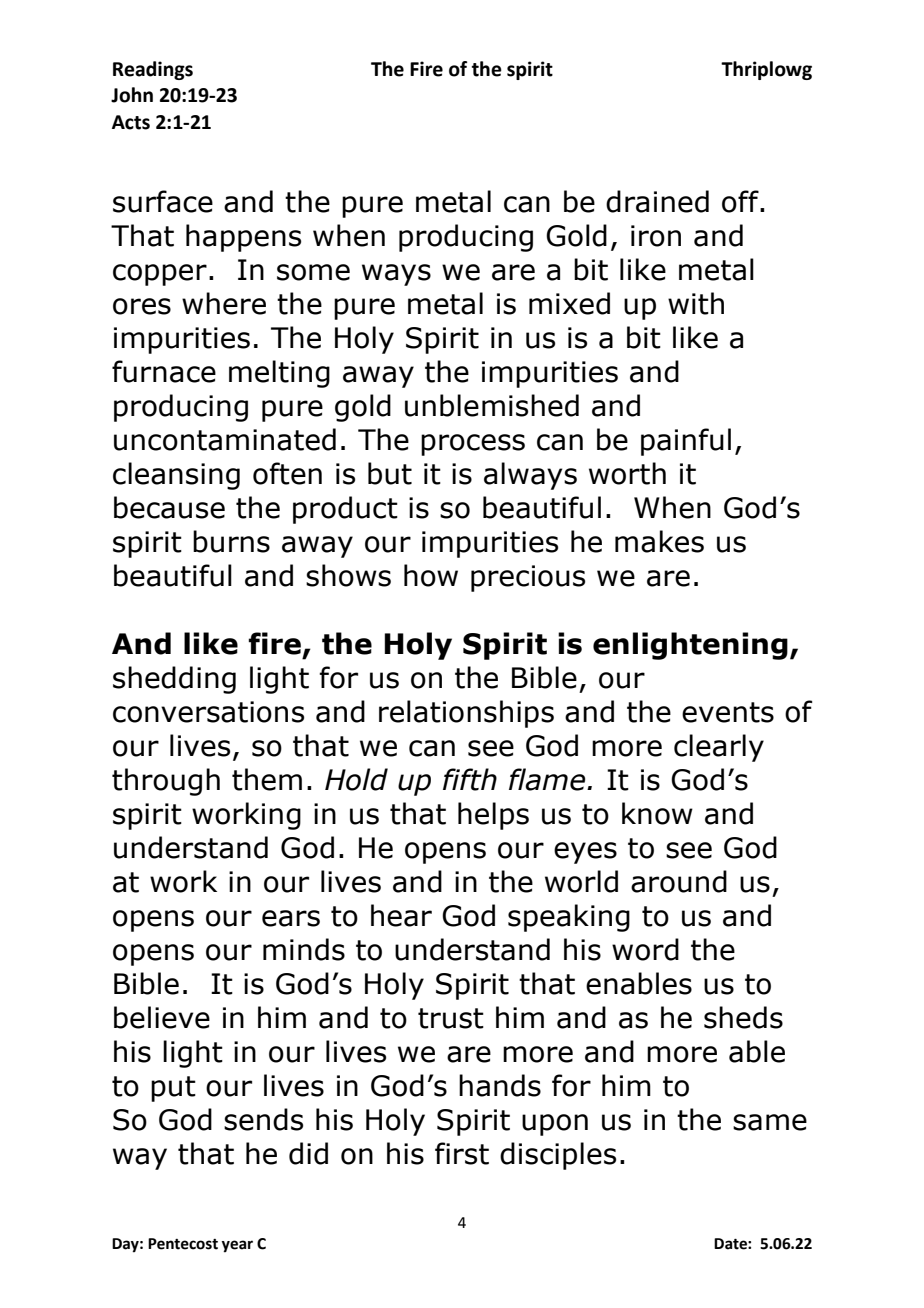  I want to click on cleansing, so click(176, 476).
